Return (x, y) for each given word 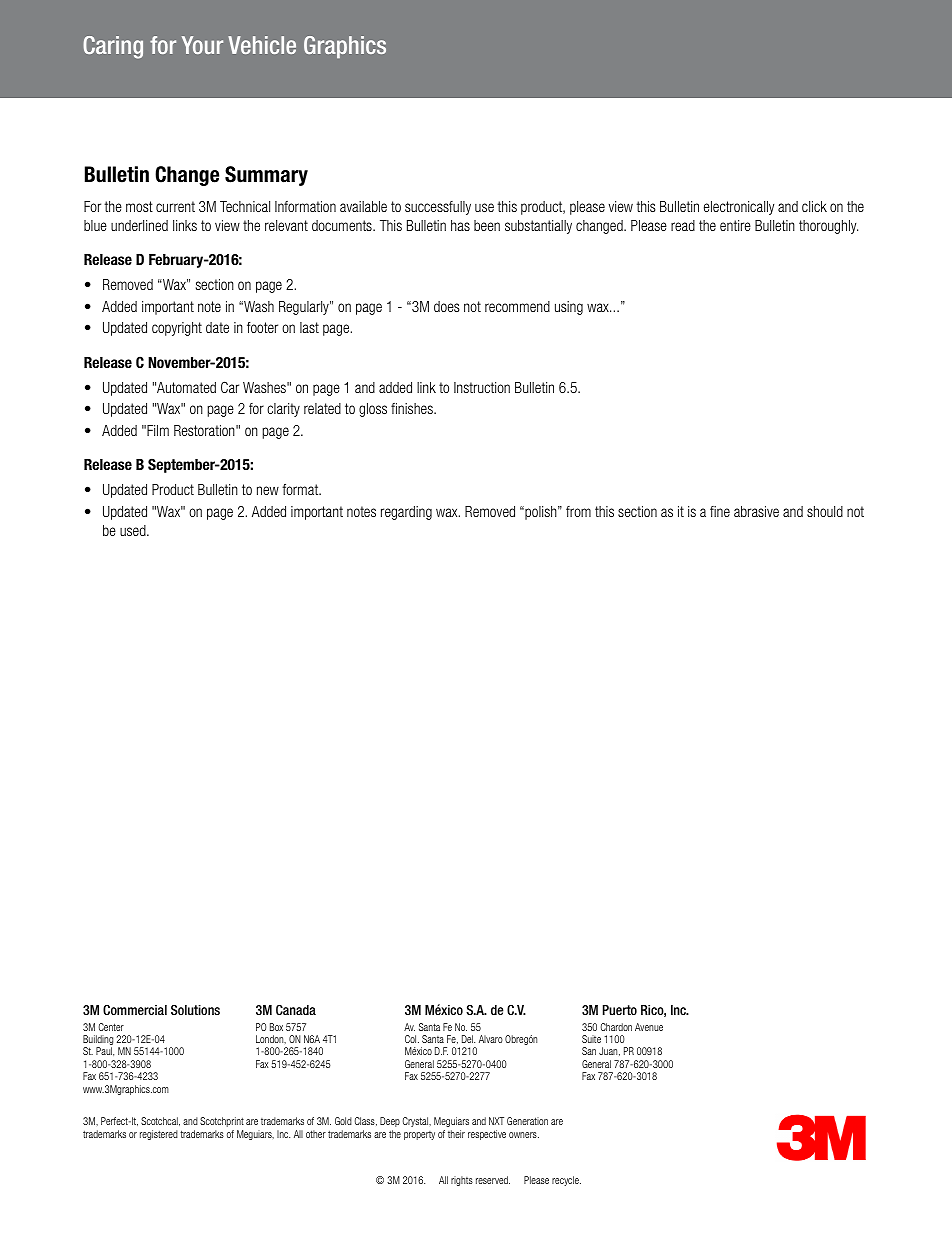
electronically (739, 208)
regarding (406, 513)
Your (202, 45)
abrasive (756, 511)
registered (159, 1135)
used (134, 530)
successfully (438, 208)
